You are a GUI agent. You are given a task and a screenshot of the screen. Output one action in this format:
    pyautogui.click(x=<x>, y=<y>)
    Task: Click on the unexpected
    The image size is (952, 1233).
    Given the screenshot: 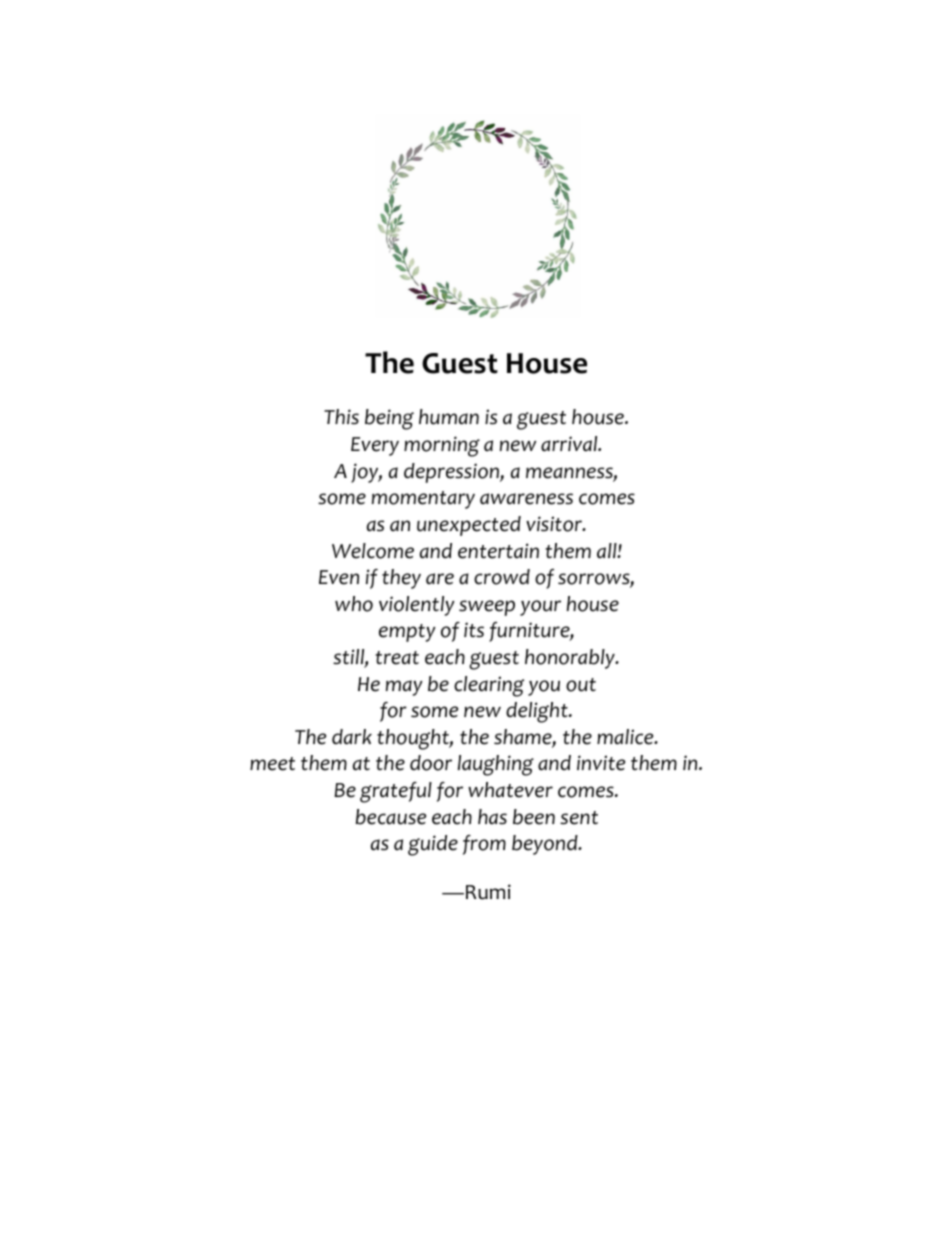 What is the action you would take?
    pyautogui.click(x=469, y=526)
